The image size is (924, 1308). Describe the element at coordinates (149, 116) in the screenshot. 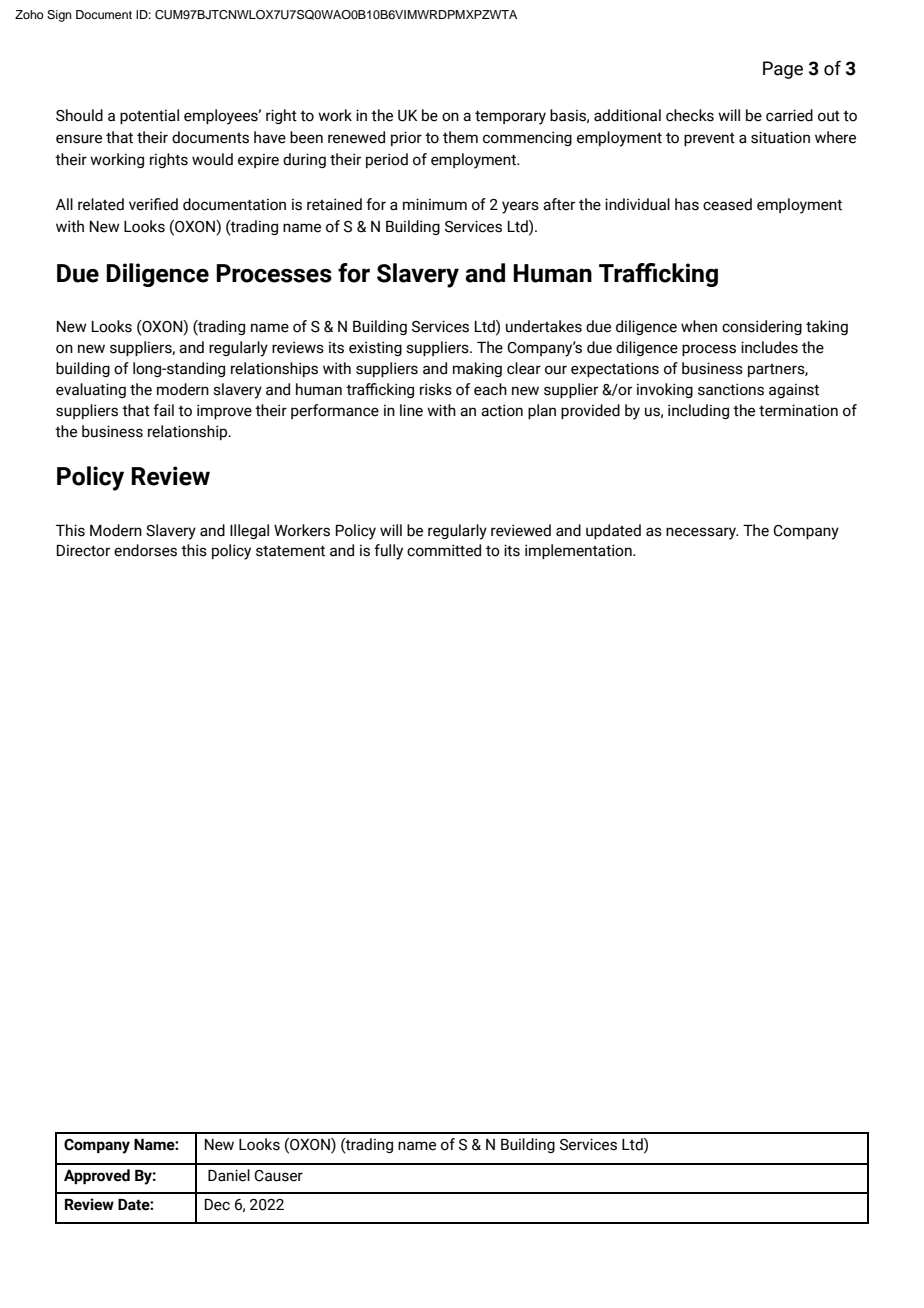

I see `potential` at that location.
